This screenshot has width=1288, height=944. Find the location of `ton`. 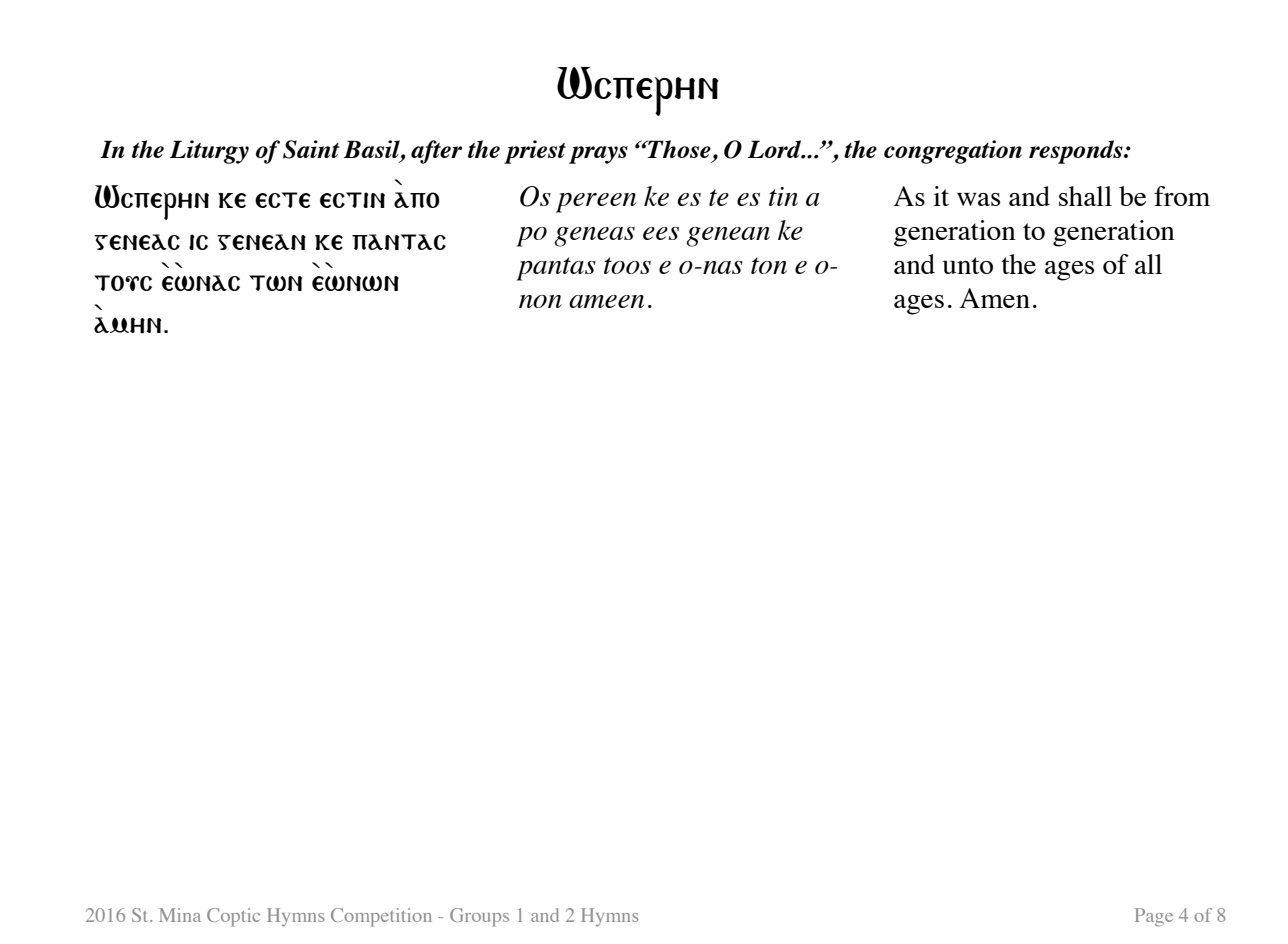

ton is located at coordinates (769, 265).
